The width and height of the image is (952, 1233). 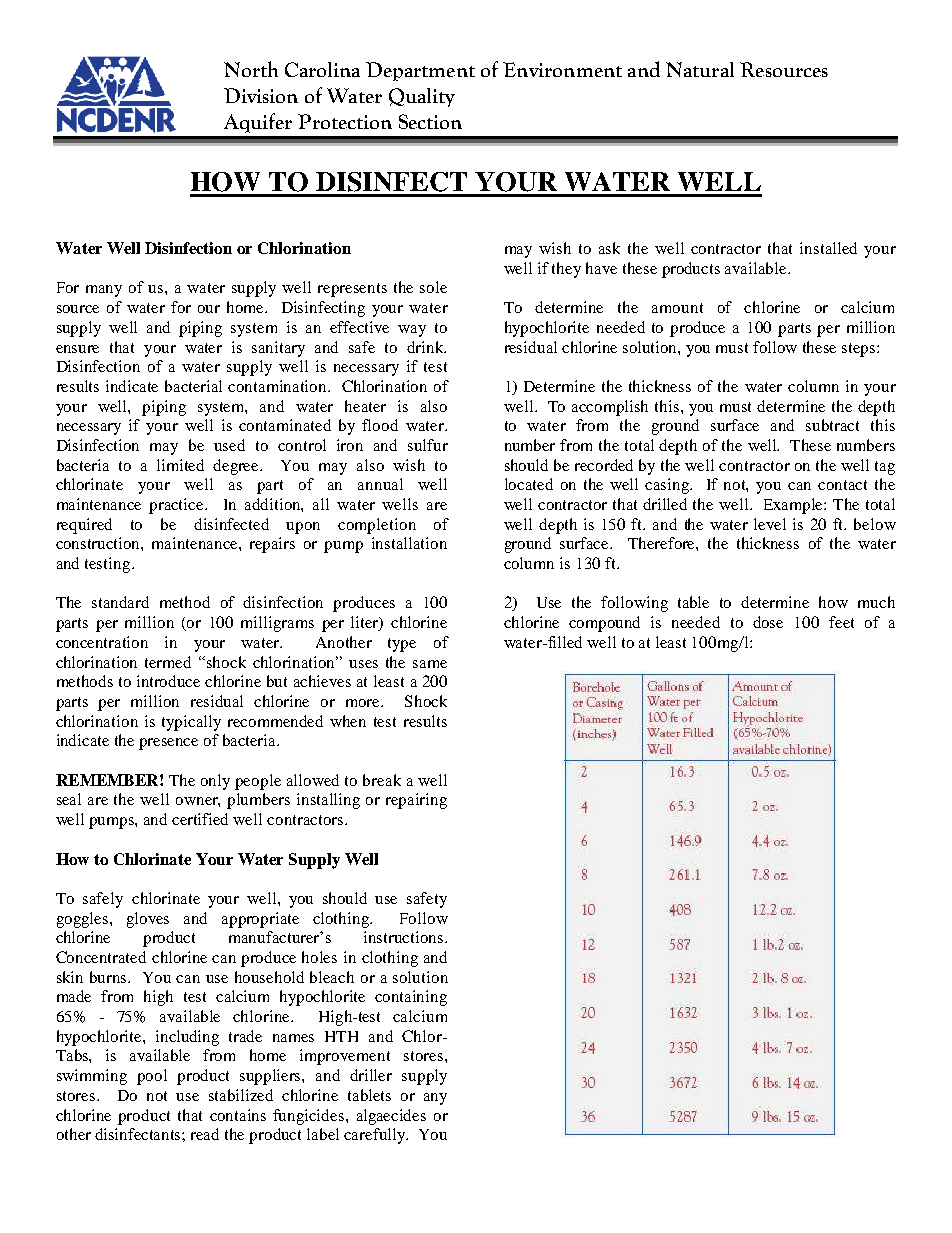 What do you see at coordinates (860, 350) in the image?
I see `steps` at bounding box center [860, 350].
